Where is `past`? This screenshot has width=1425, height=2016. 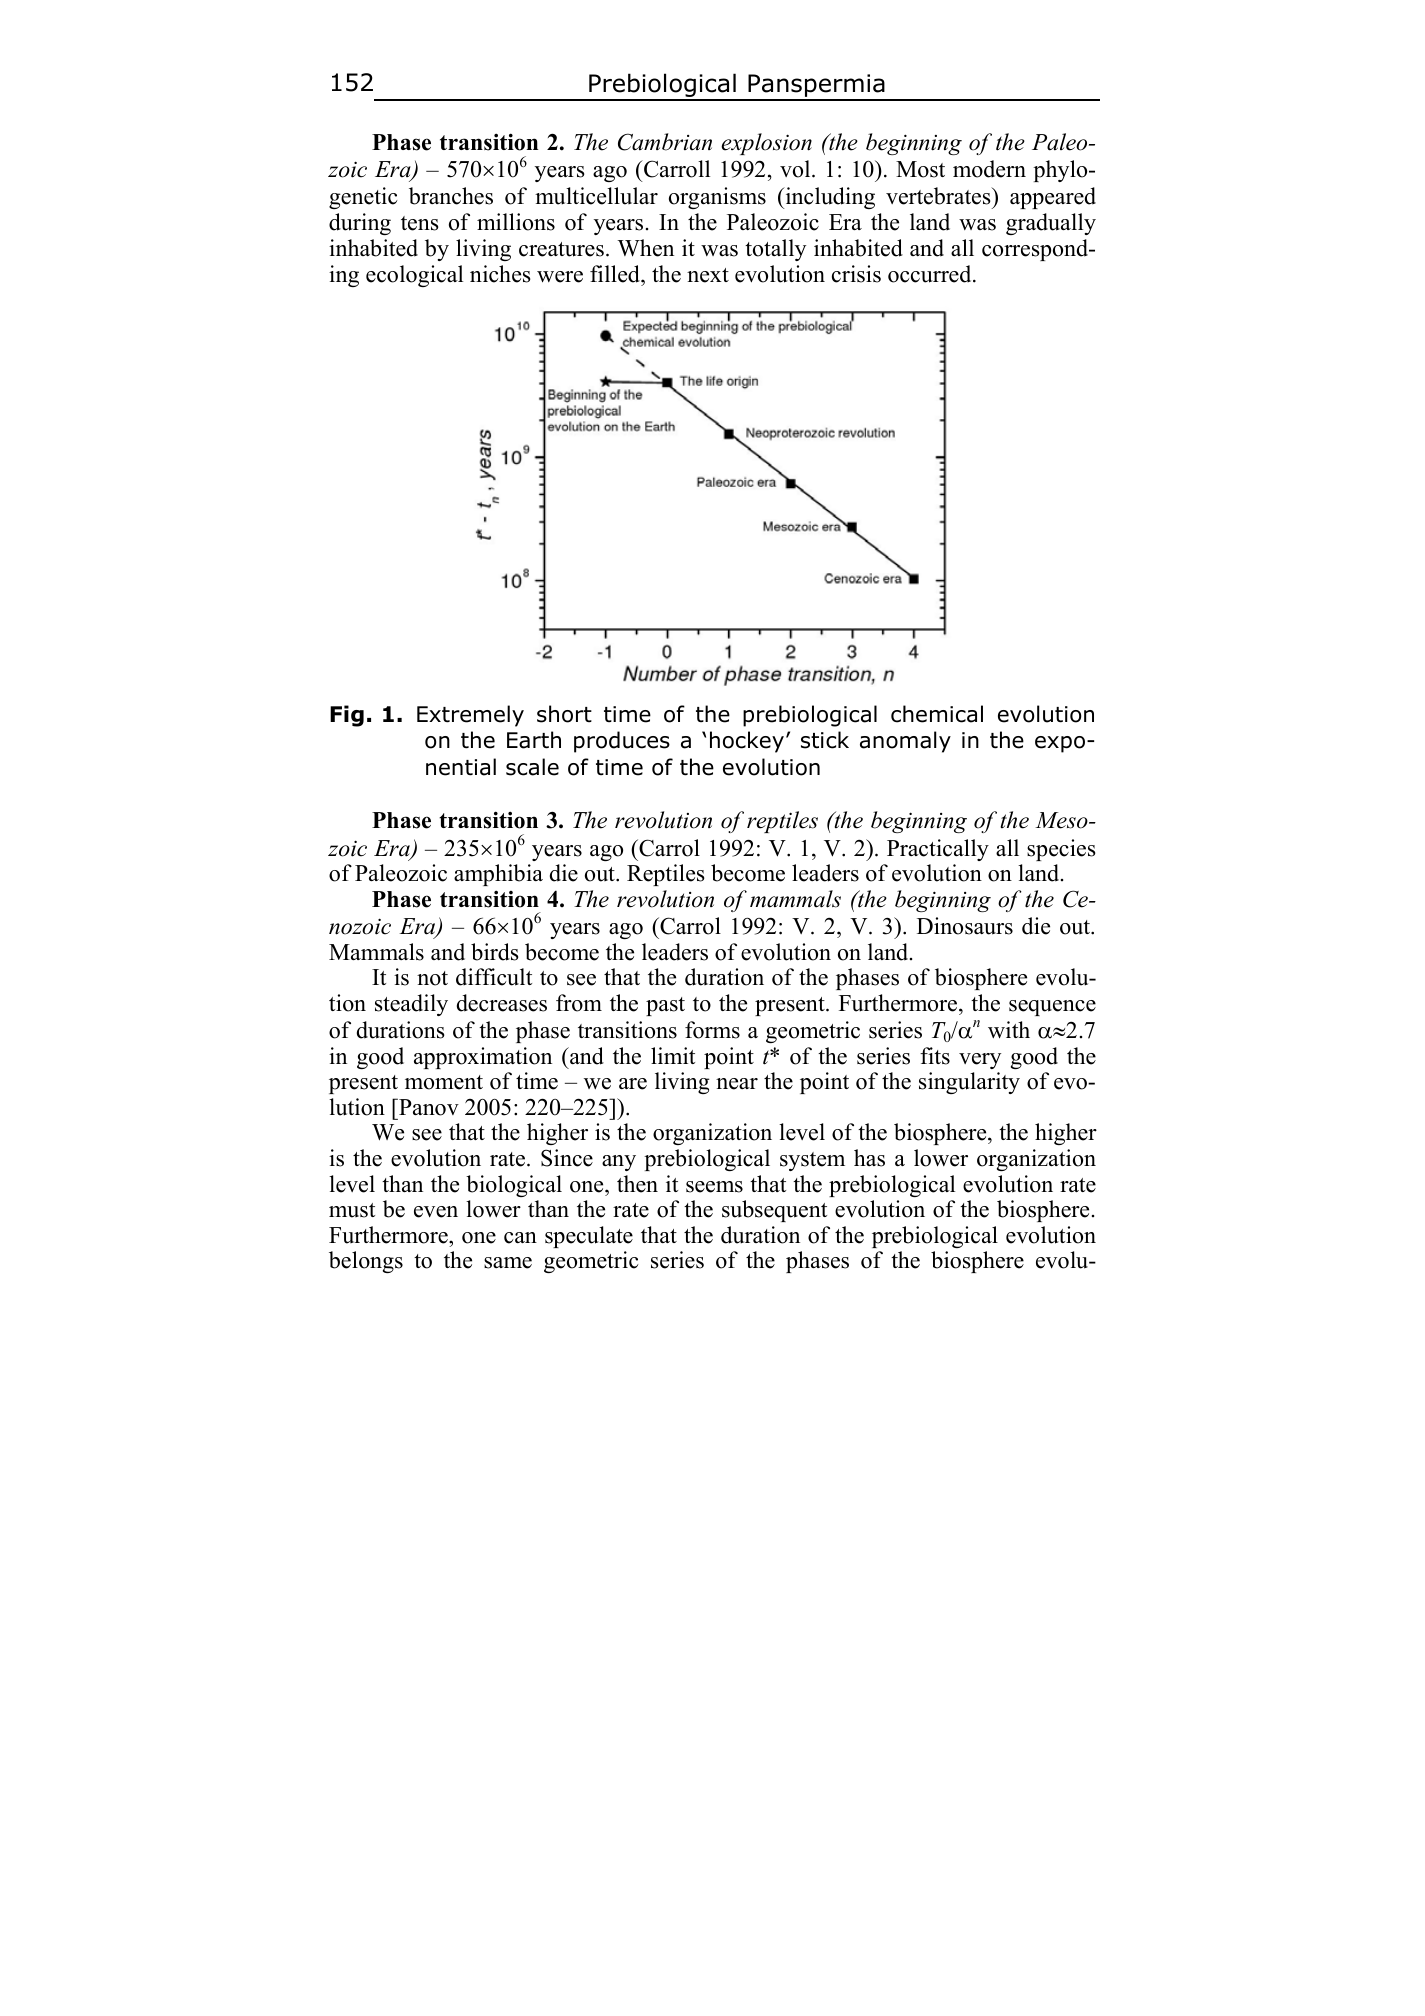
past is located at coordinates (665, 1006).
